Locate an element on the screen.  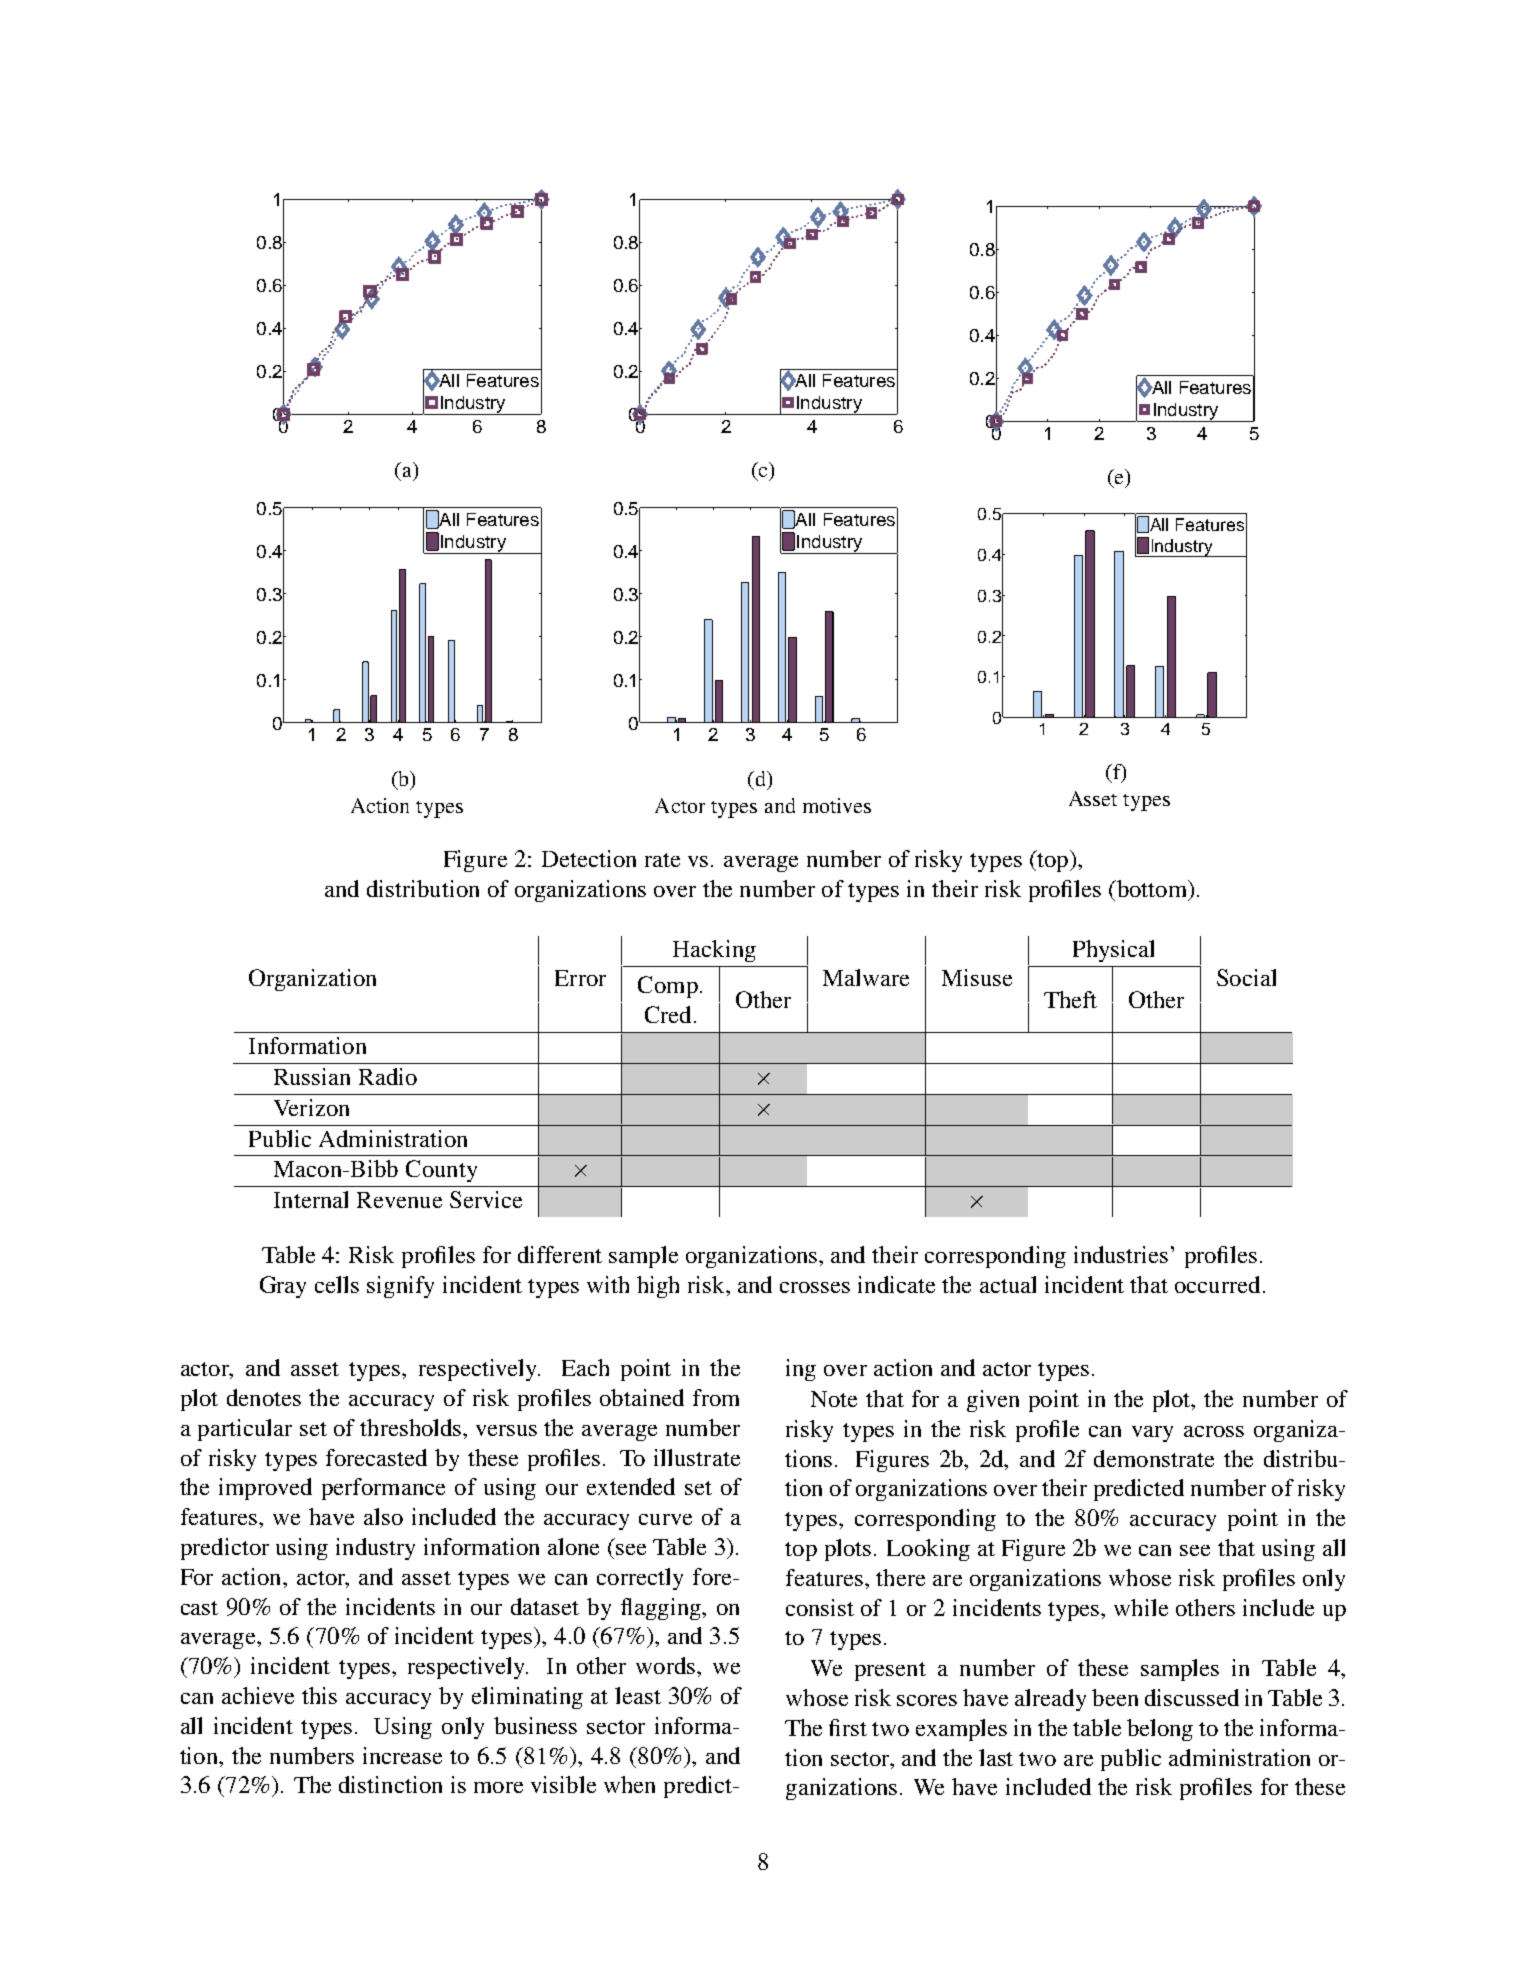
bottom is located at coordinates (1152, 890).
